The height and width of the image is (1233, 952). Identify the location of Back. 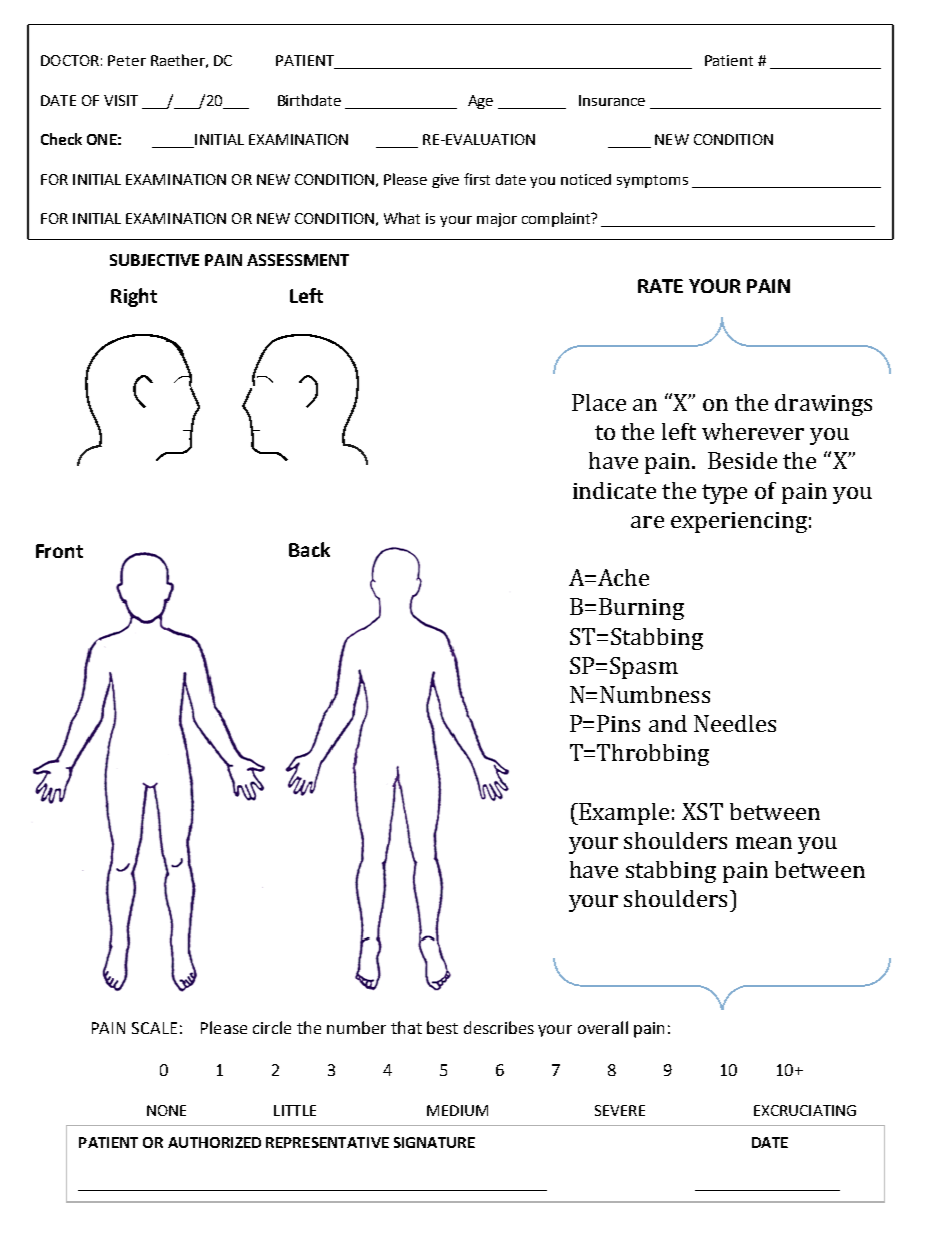
(309, 549).
